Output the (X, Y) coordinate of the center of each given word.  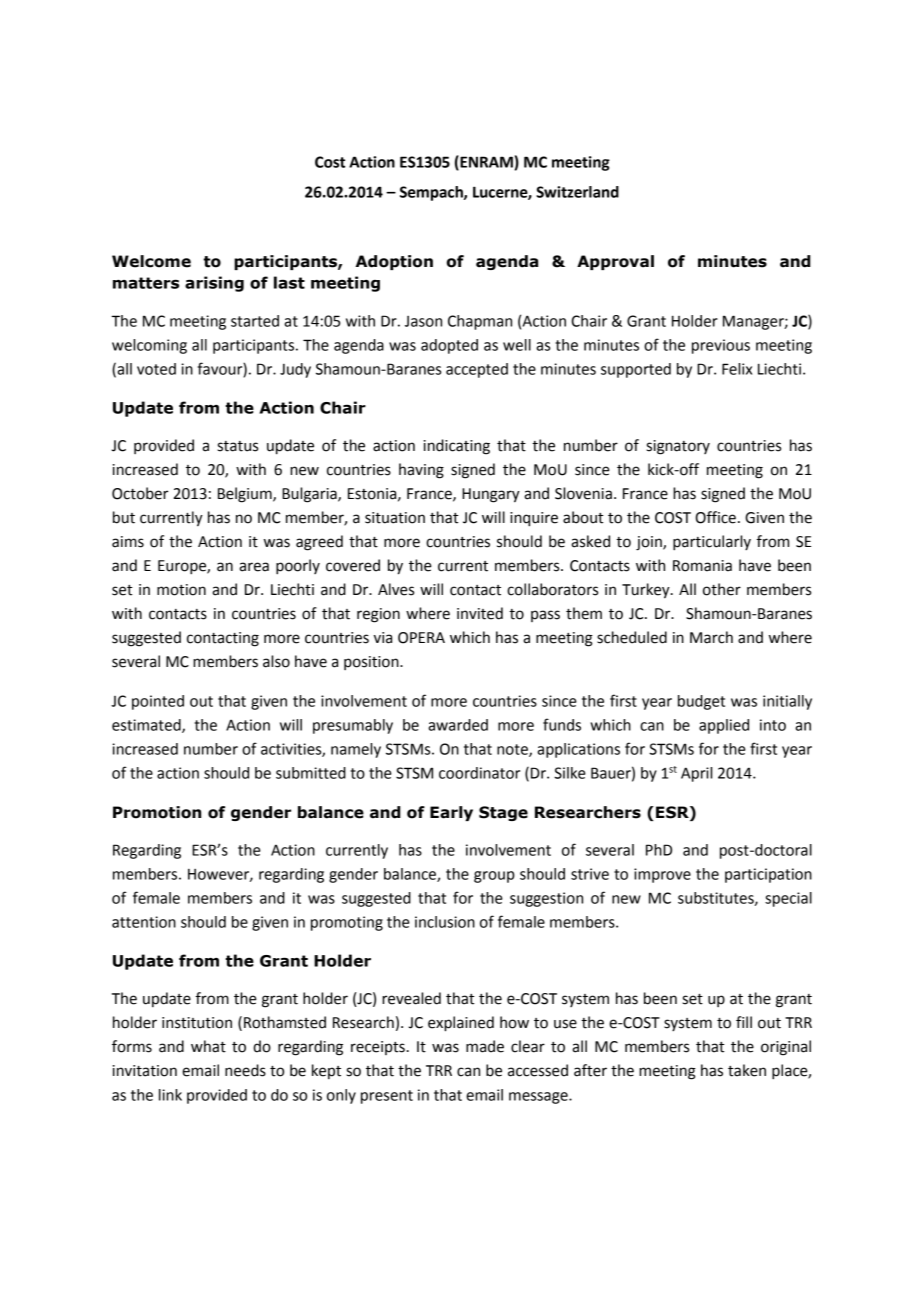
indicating (457, 447)
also (276, 661)
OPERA (421, 638)
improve (662, 875)
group (494, 877)
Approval (615, 262)
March (711, 637)
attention (144, 922)
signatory (678, 447)
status (238, 446)
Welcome (151, 261)
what (208, 1046)
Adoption (394, 262)
